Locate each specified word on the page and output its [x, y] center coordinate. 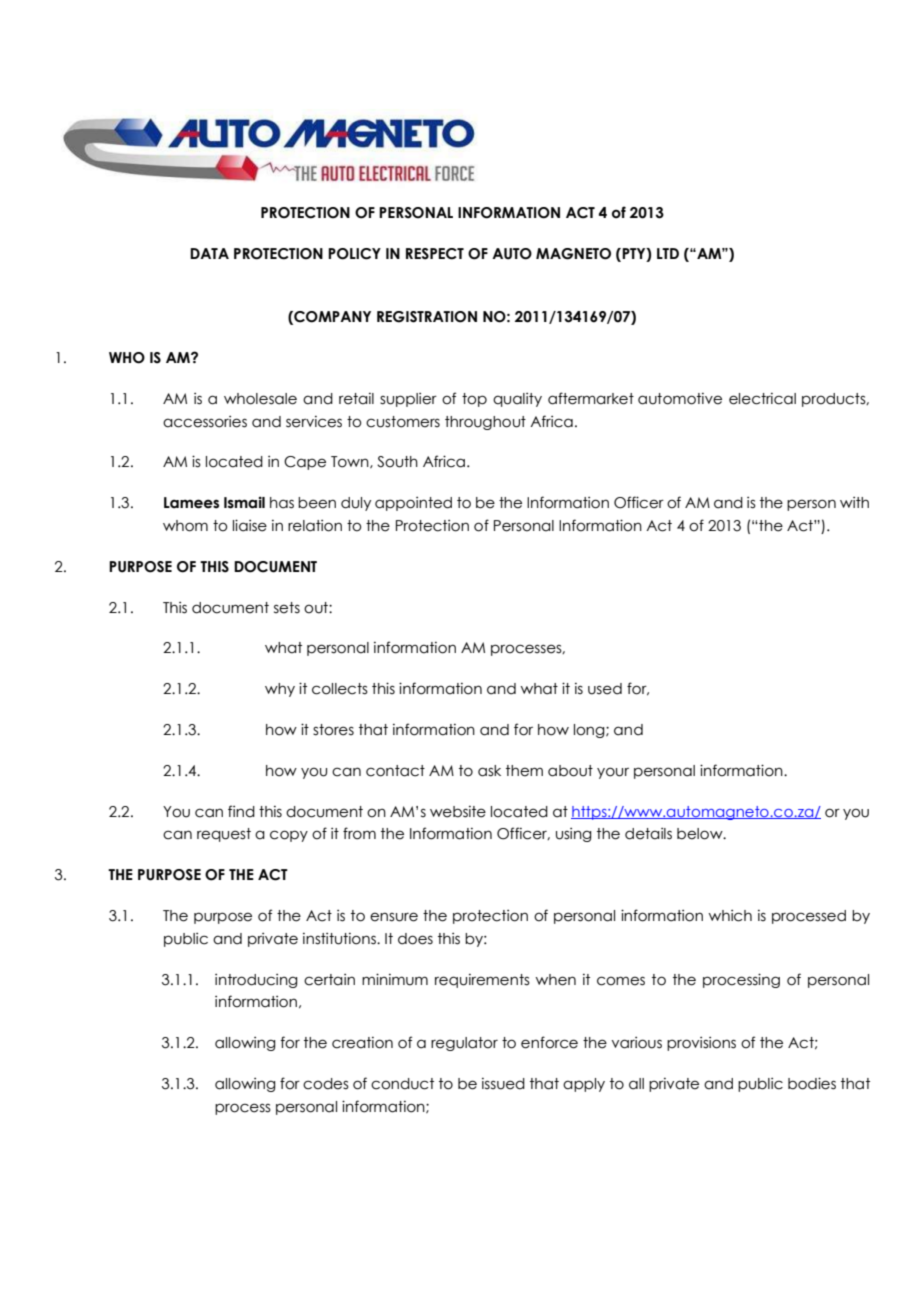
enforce [549, 1042]
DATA [209, 253]
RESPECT [435, 254]
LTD [668, 253]
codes [326, 1084]
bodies [812, 1083]
